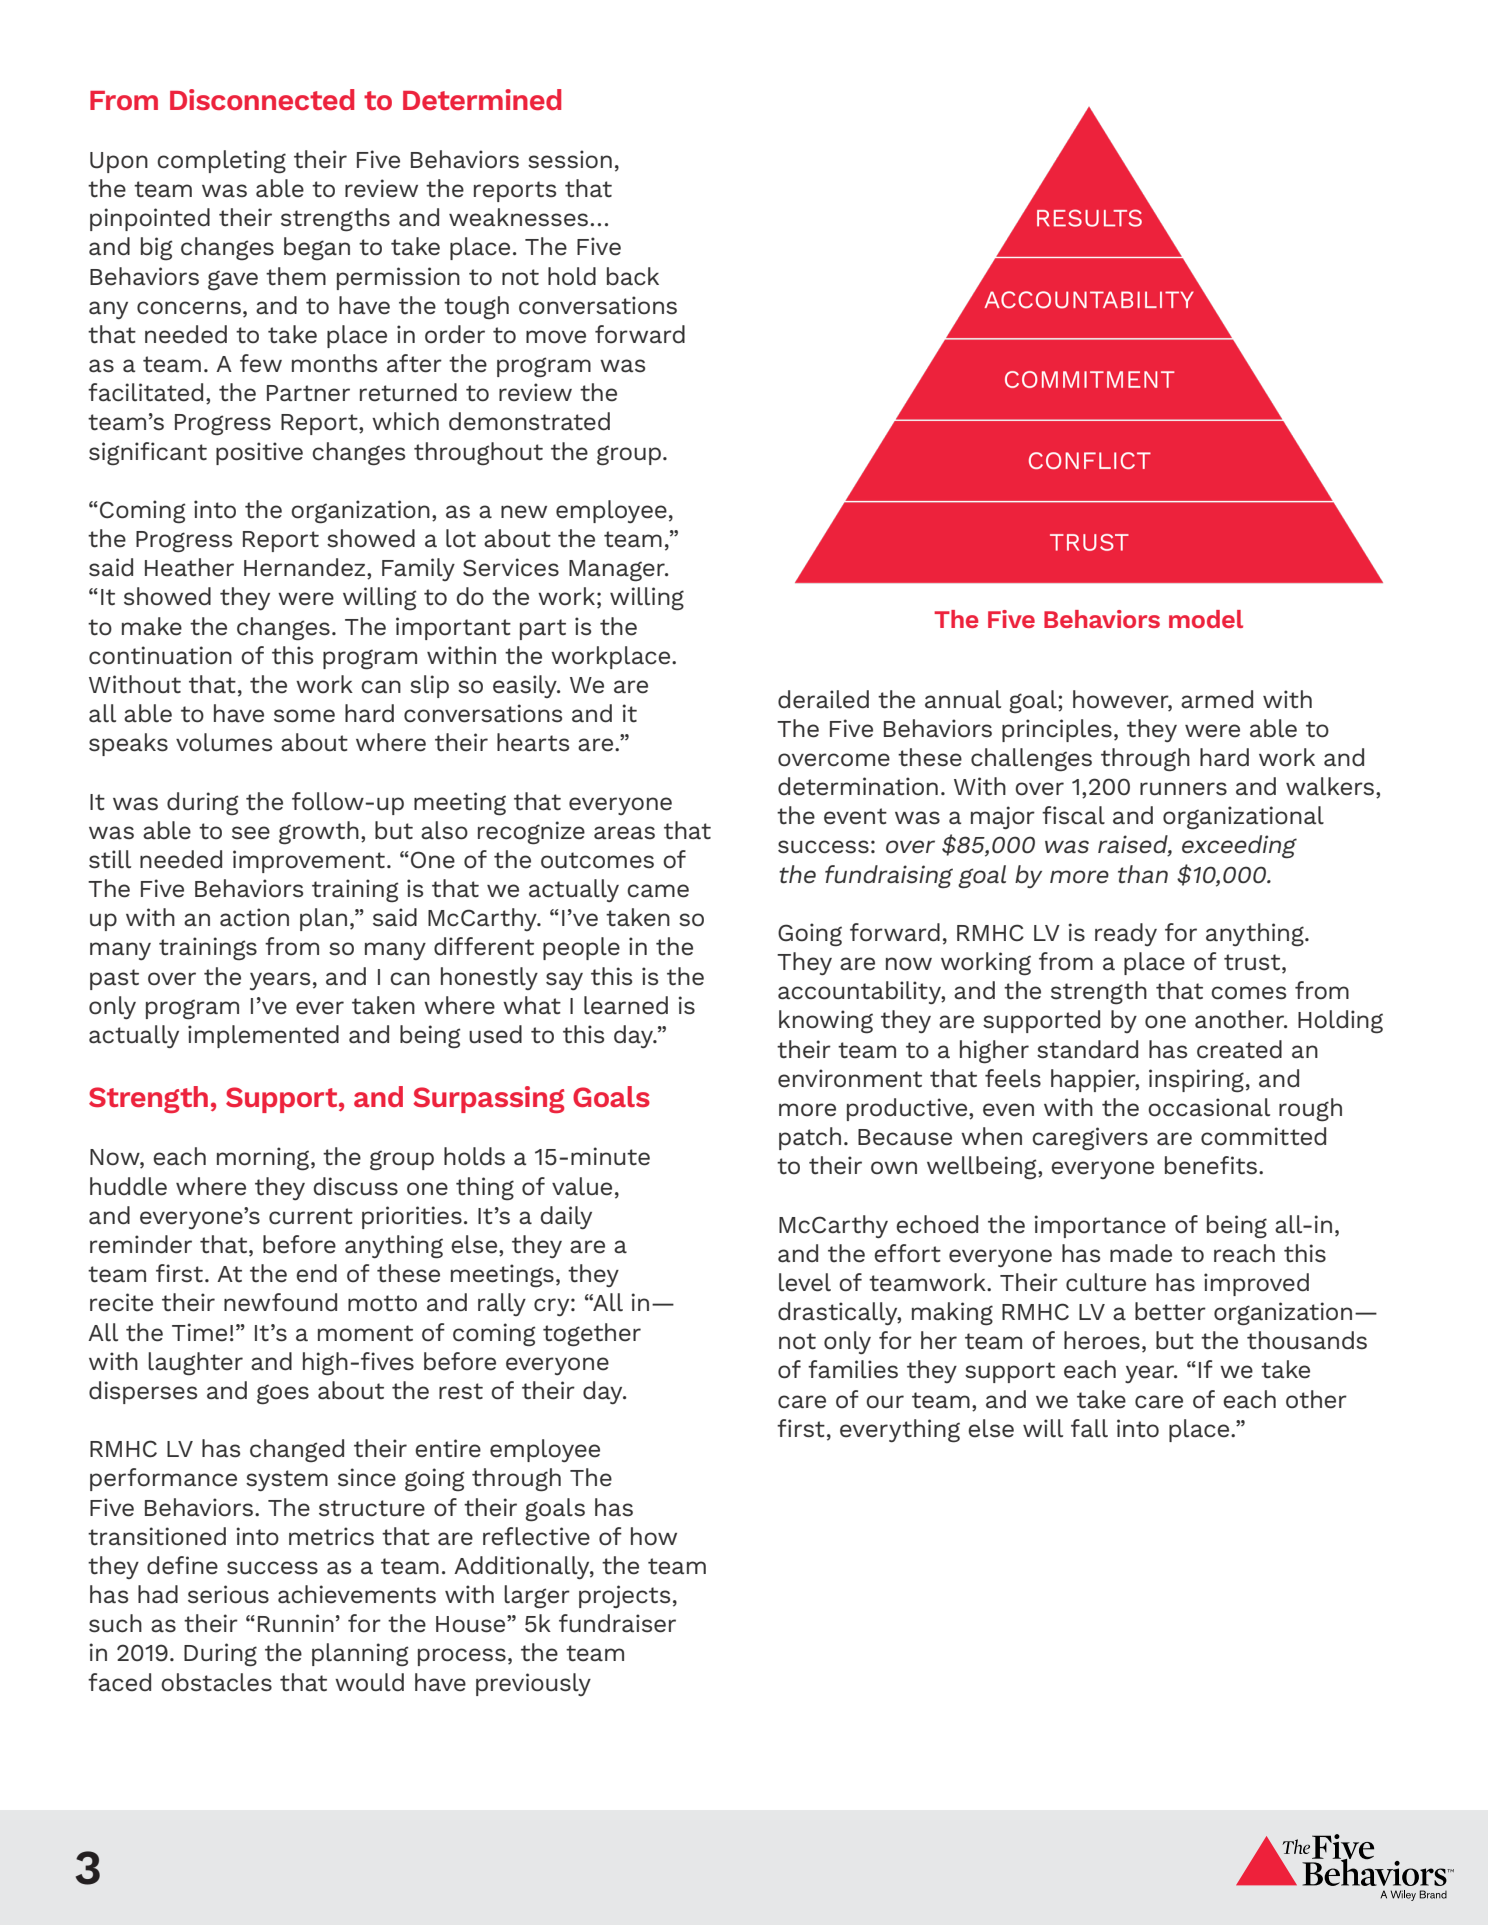  What do you see at coordinates (316, 1273) in the page?
I see `end` at bounding box center [316, 1273].
